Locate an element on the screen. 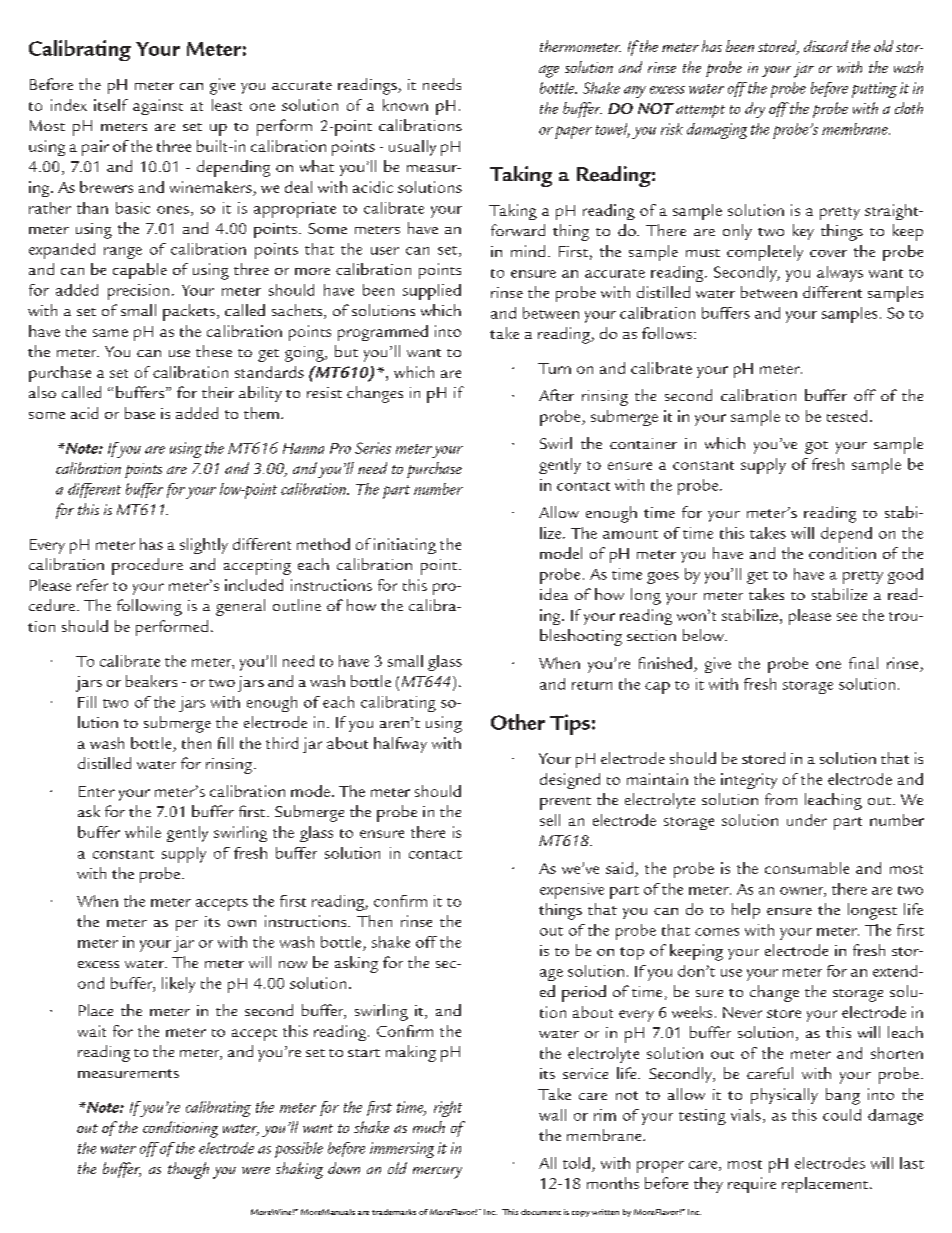  got is located at coordinates (816, 447).
